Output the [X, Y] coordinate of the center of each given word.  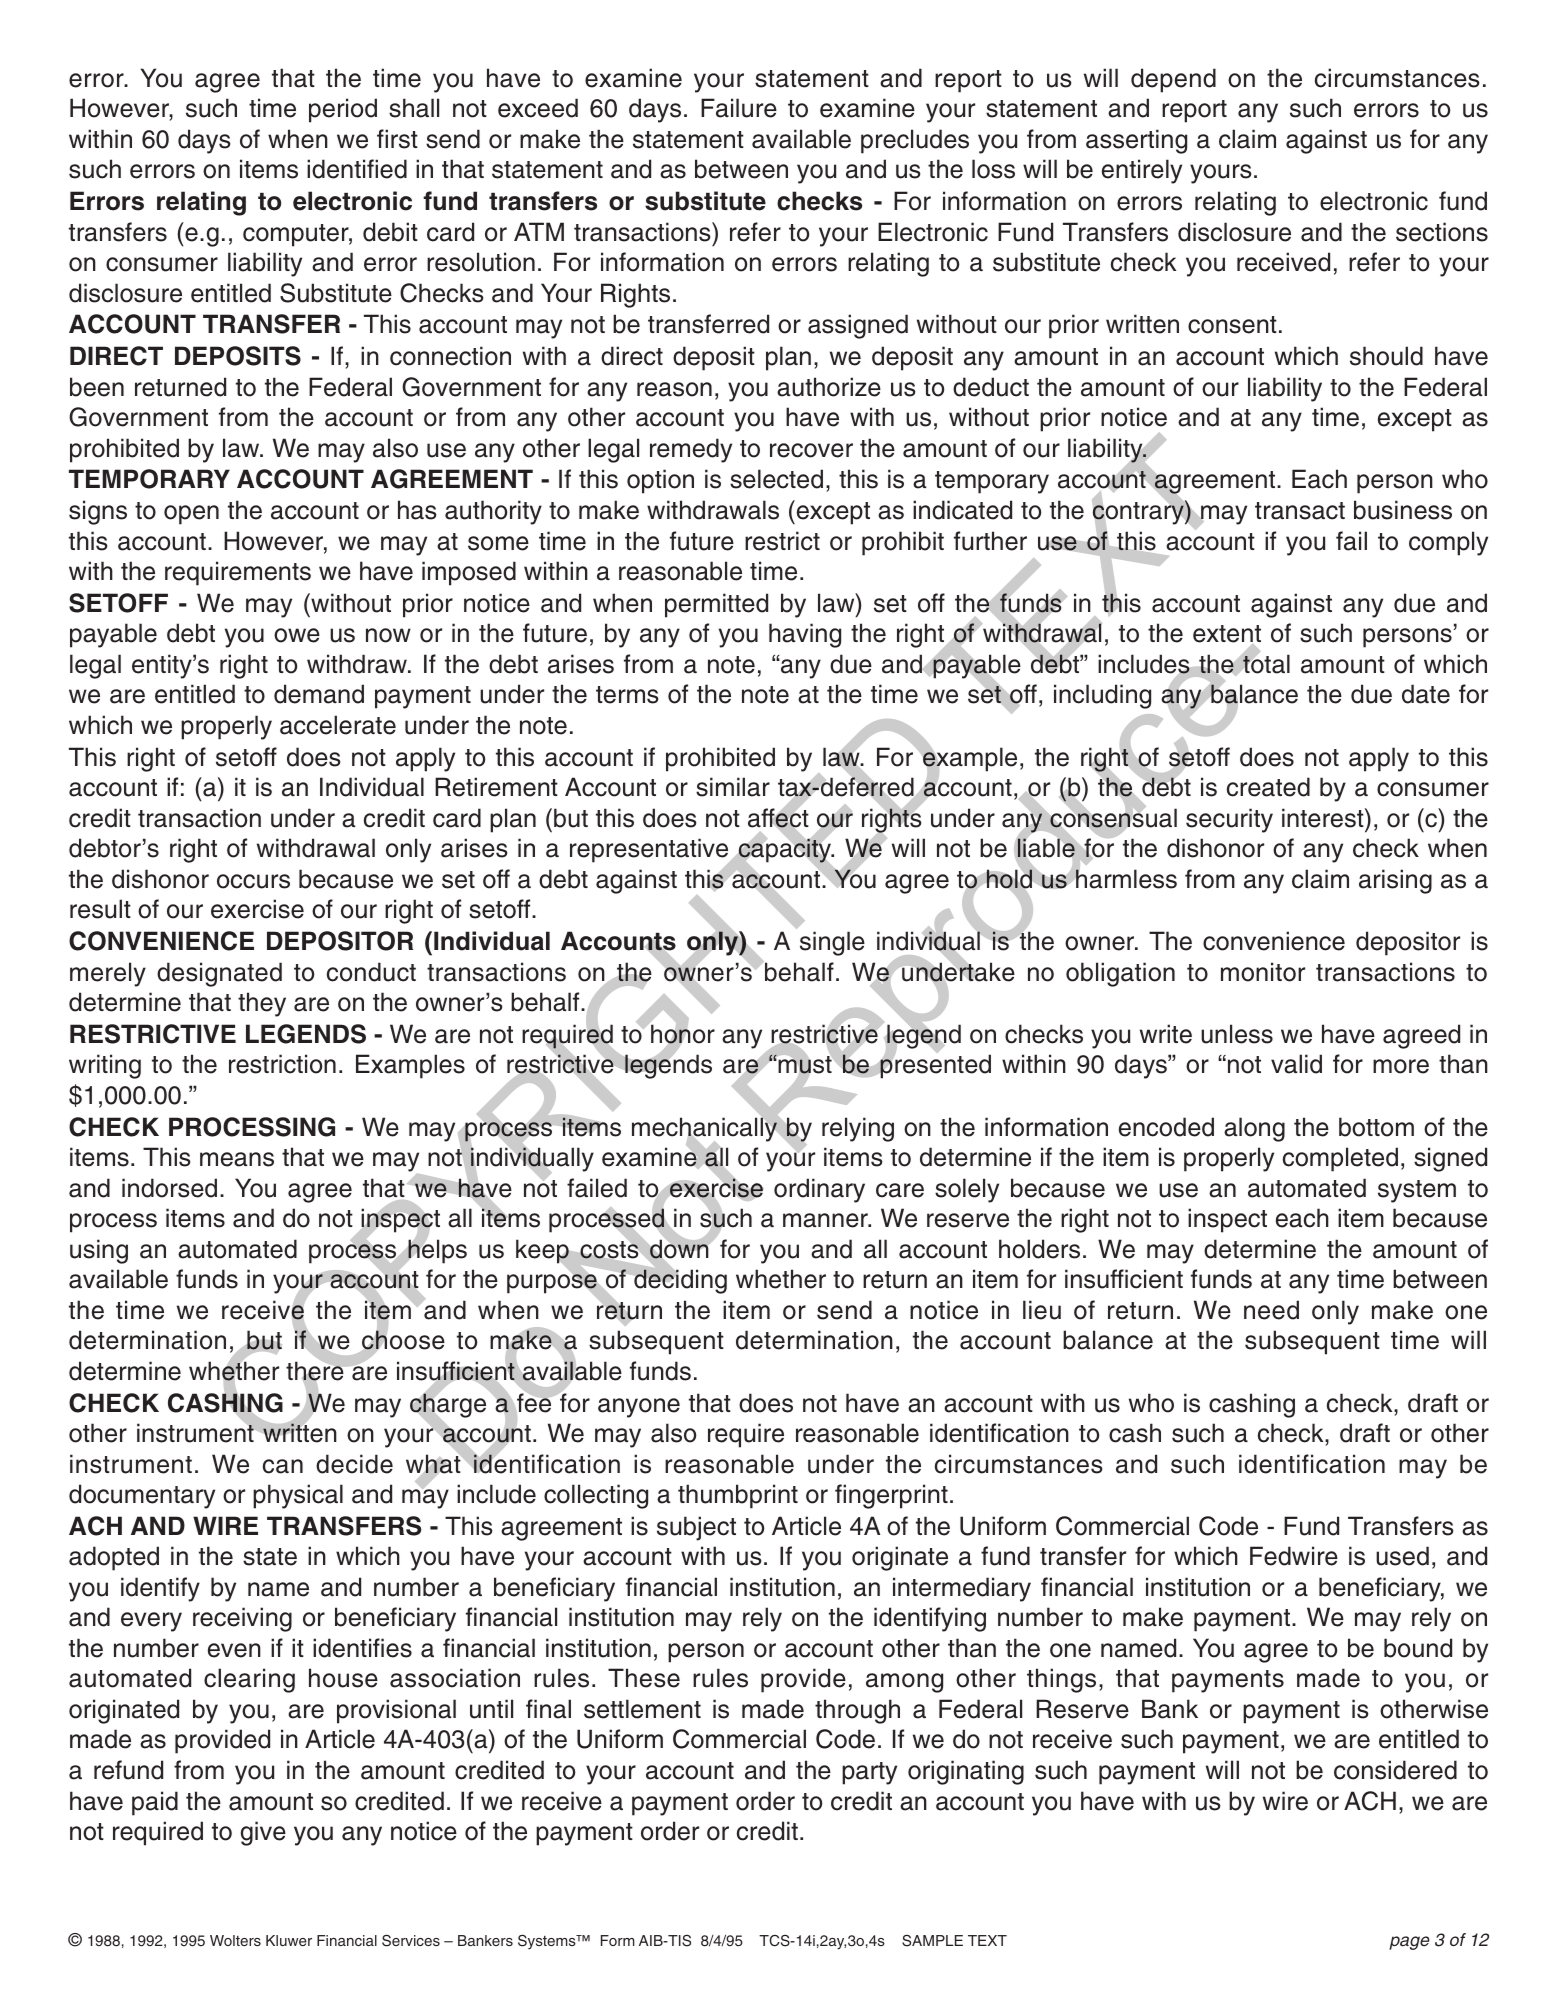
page [1409, 1943]
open [191, 515]
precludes [915, 141]
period [343, 110]
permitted [716, 605]
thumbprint [738, 1496]
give [263, 1833]
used [1402, 1556]
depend [1173, 80]
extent [1227, 635]
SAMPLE [932, 1941]
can [283, 1466]
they [262, 1004]
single [832, 943]
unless [1237, 1034]
